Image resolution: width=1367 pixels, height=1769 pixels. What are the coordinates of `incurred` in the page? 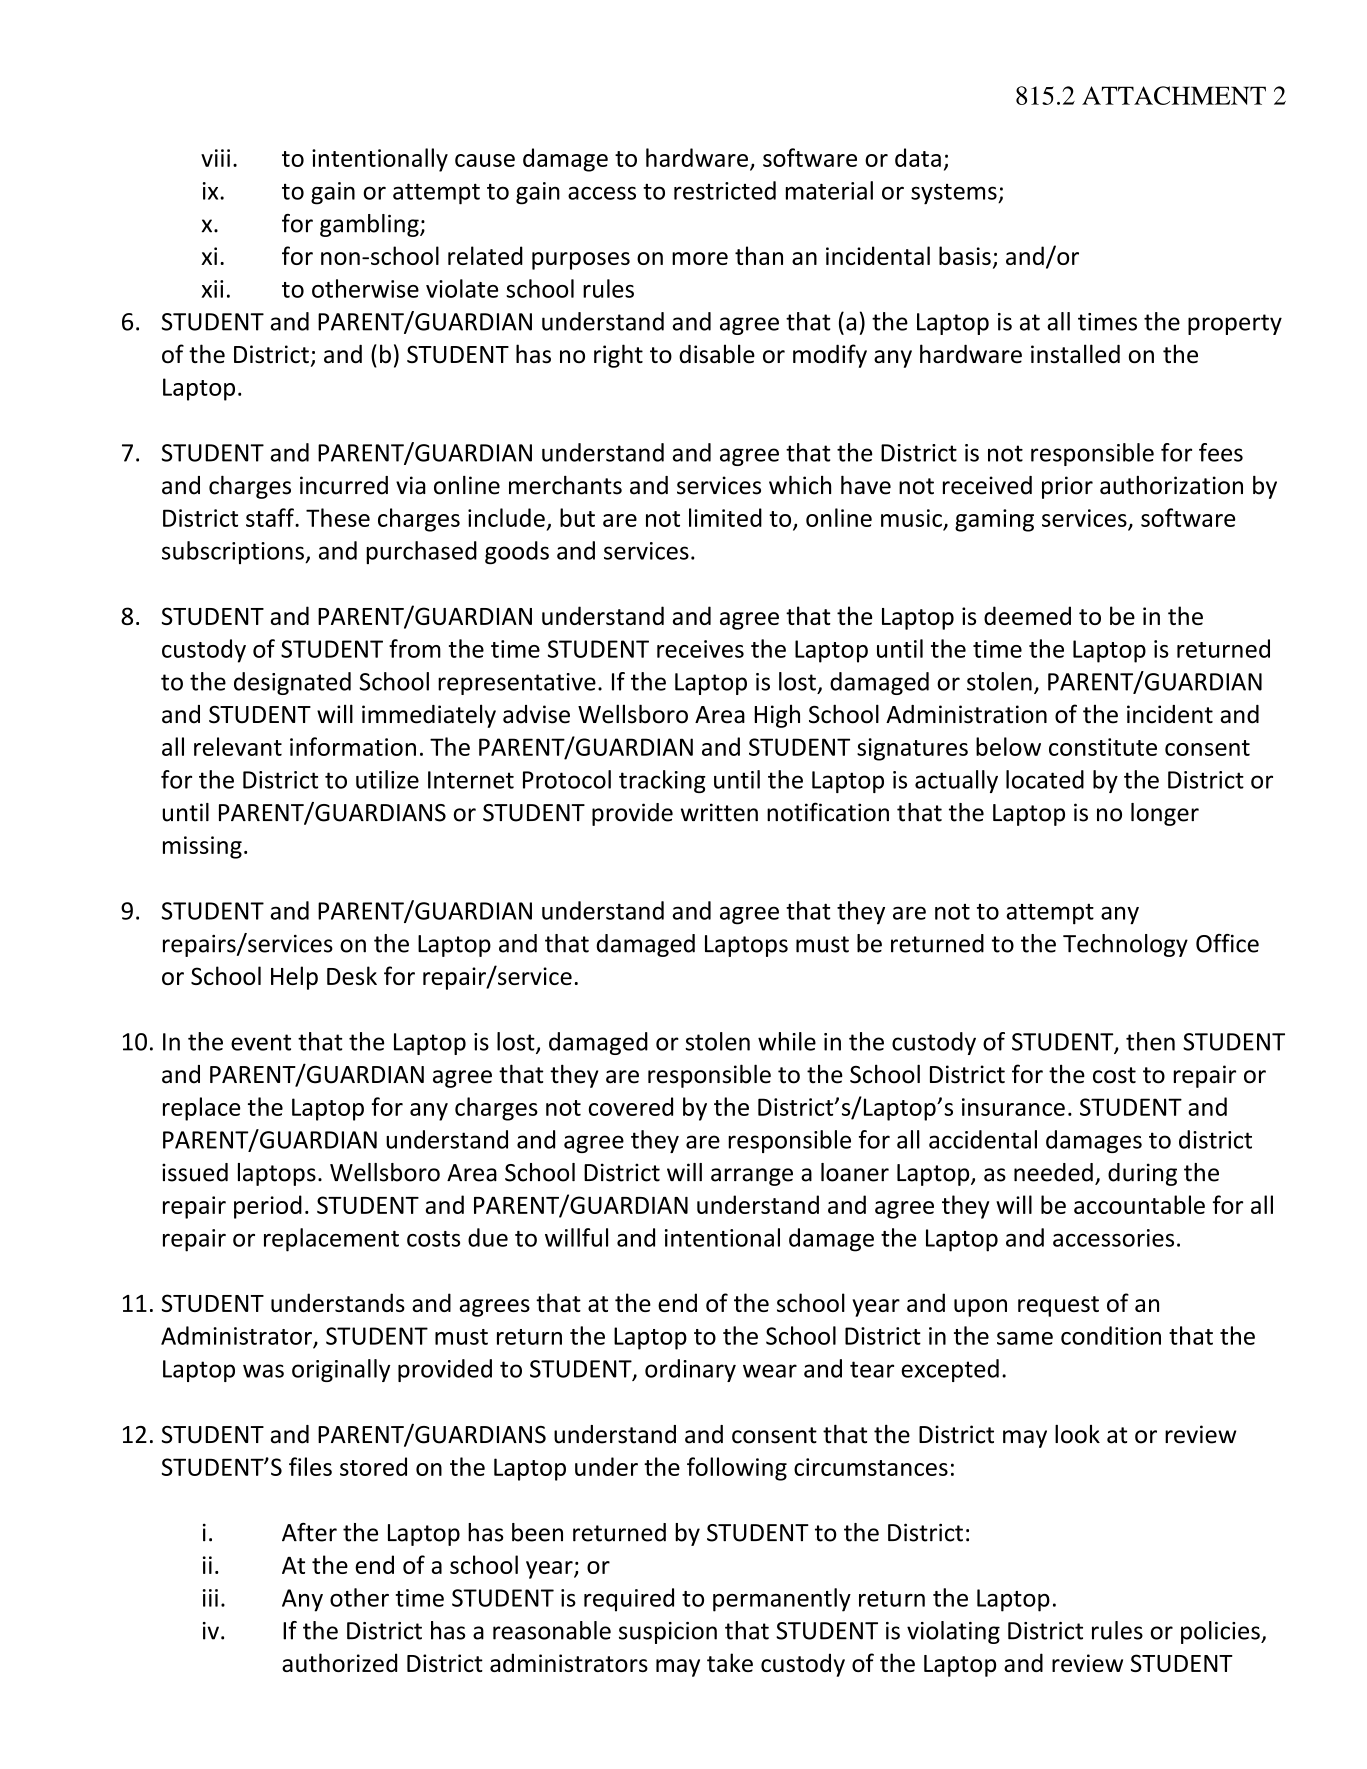 It's located at (344, 485).
